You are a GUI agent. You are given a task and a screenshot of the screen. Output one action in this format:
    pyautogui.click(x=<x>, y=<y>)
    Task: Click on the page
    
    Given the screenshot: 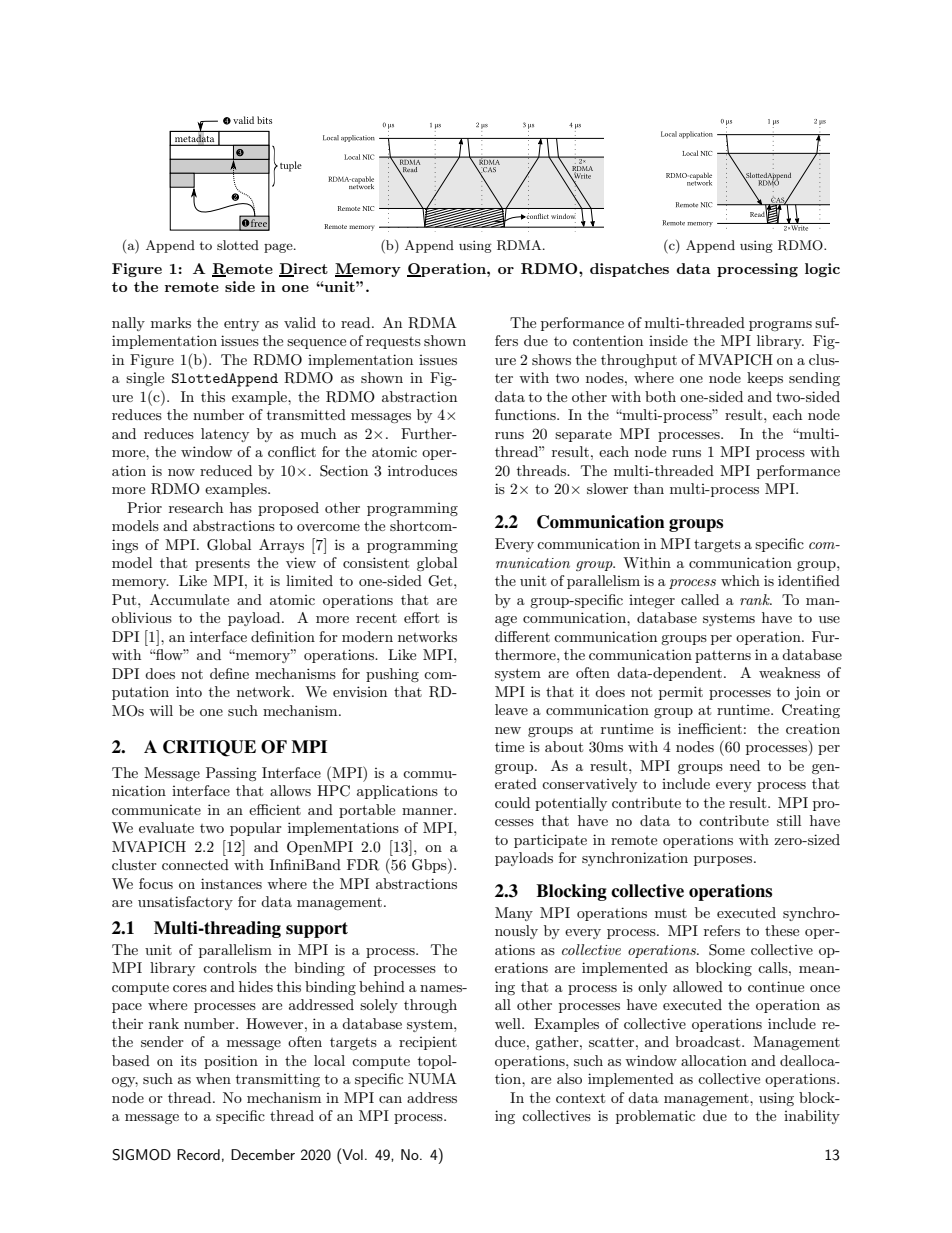 What is the action you would take?
    pyautogui.click(x=279, y=248)
